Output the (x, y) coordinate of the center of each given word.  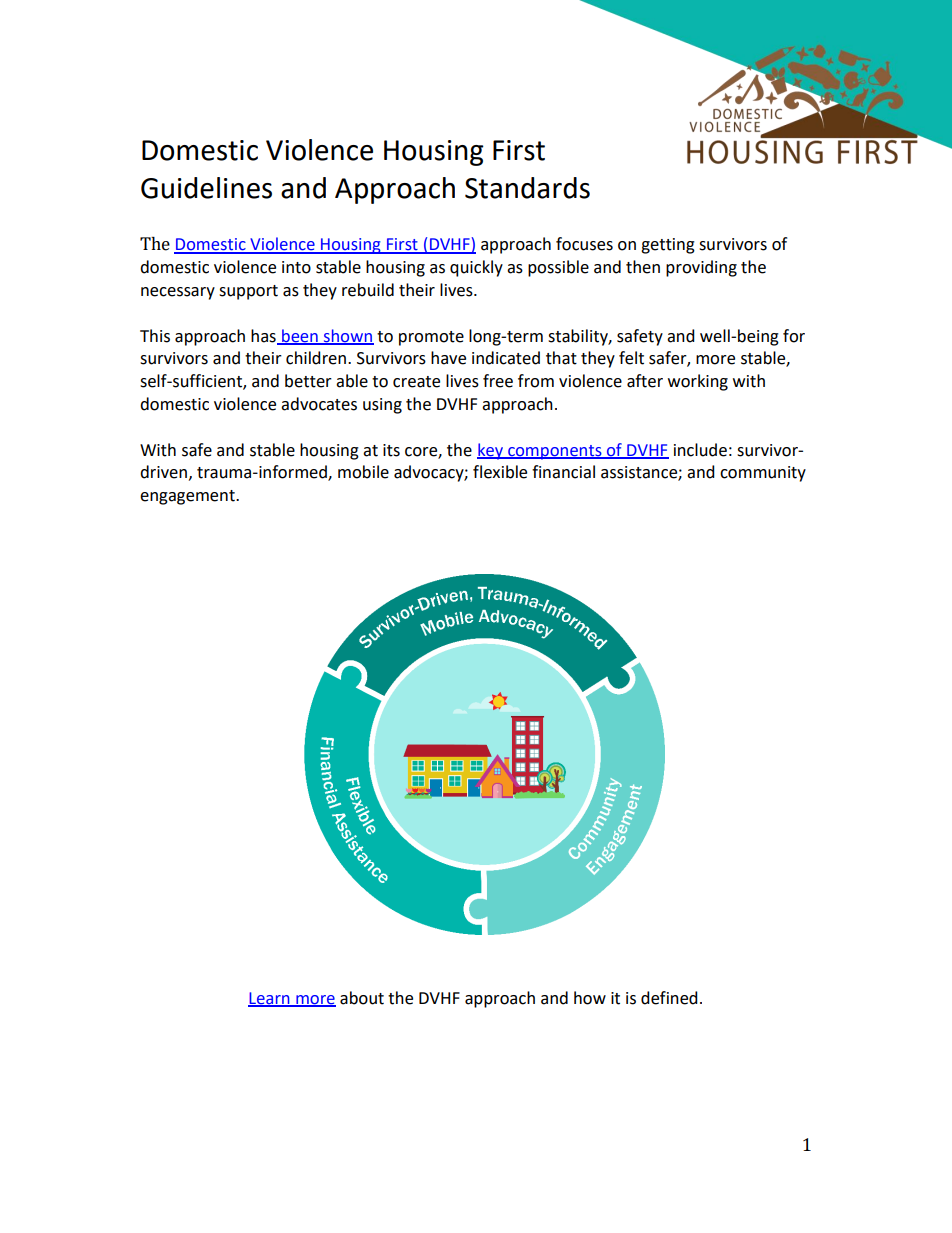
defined (669, 998)
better (308, 381)
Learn (270, 999)
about (362, 998)
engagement (188, 497)
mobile (363, 472)
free (498, 381)
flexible (500, 472)
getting (668, 246)
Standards (527, 188)
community (763, 474)
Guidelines (206, 188)
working (698, 382)
